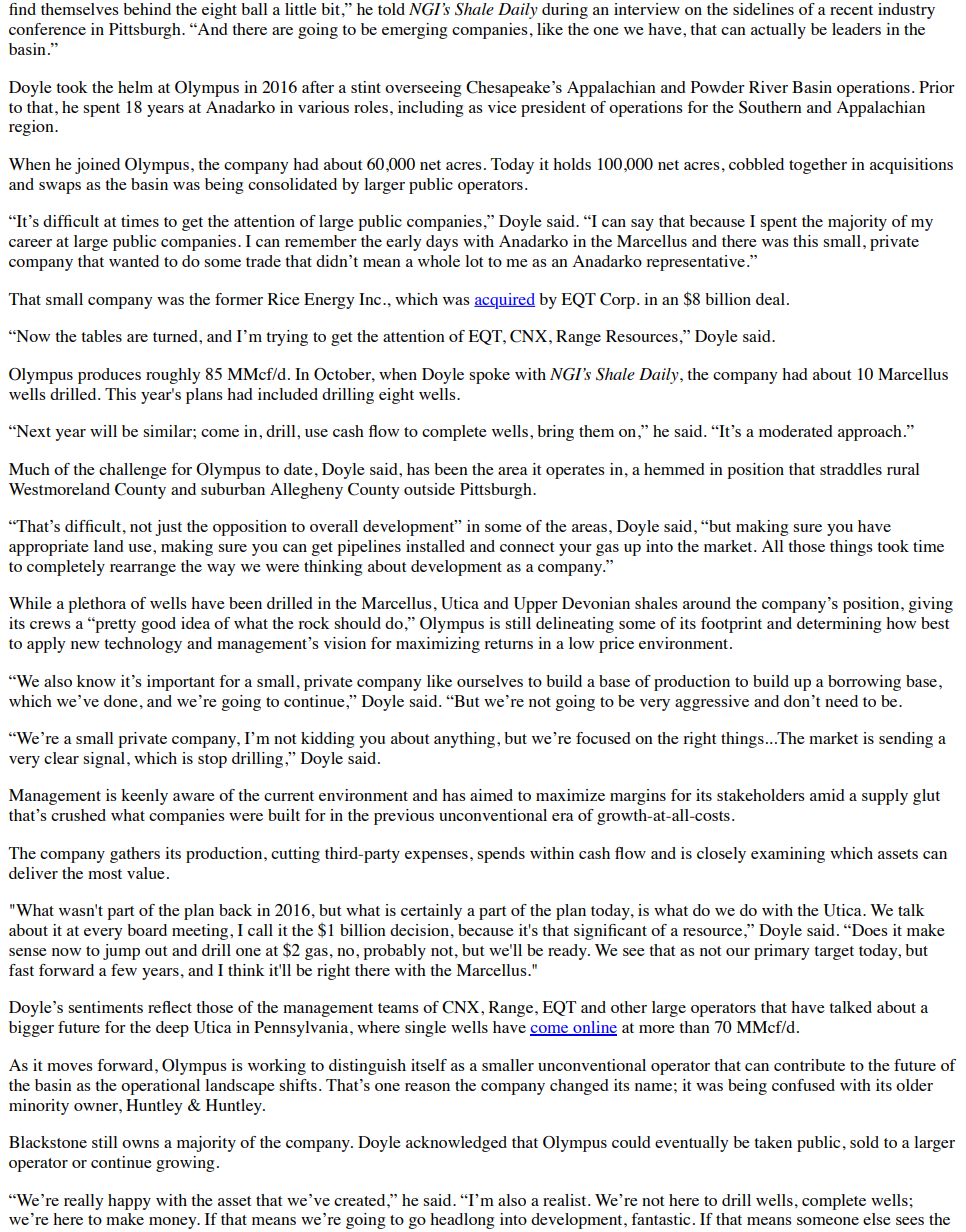 This screenshot has height=1232, width=966. What do you see at coordinates (158, 625) in the screenshot?
I see `good` at bounding box center [158, 625].
